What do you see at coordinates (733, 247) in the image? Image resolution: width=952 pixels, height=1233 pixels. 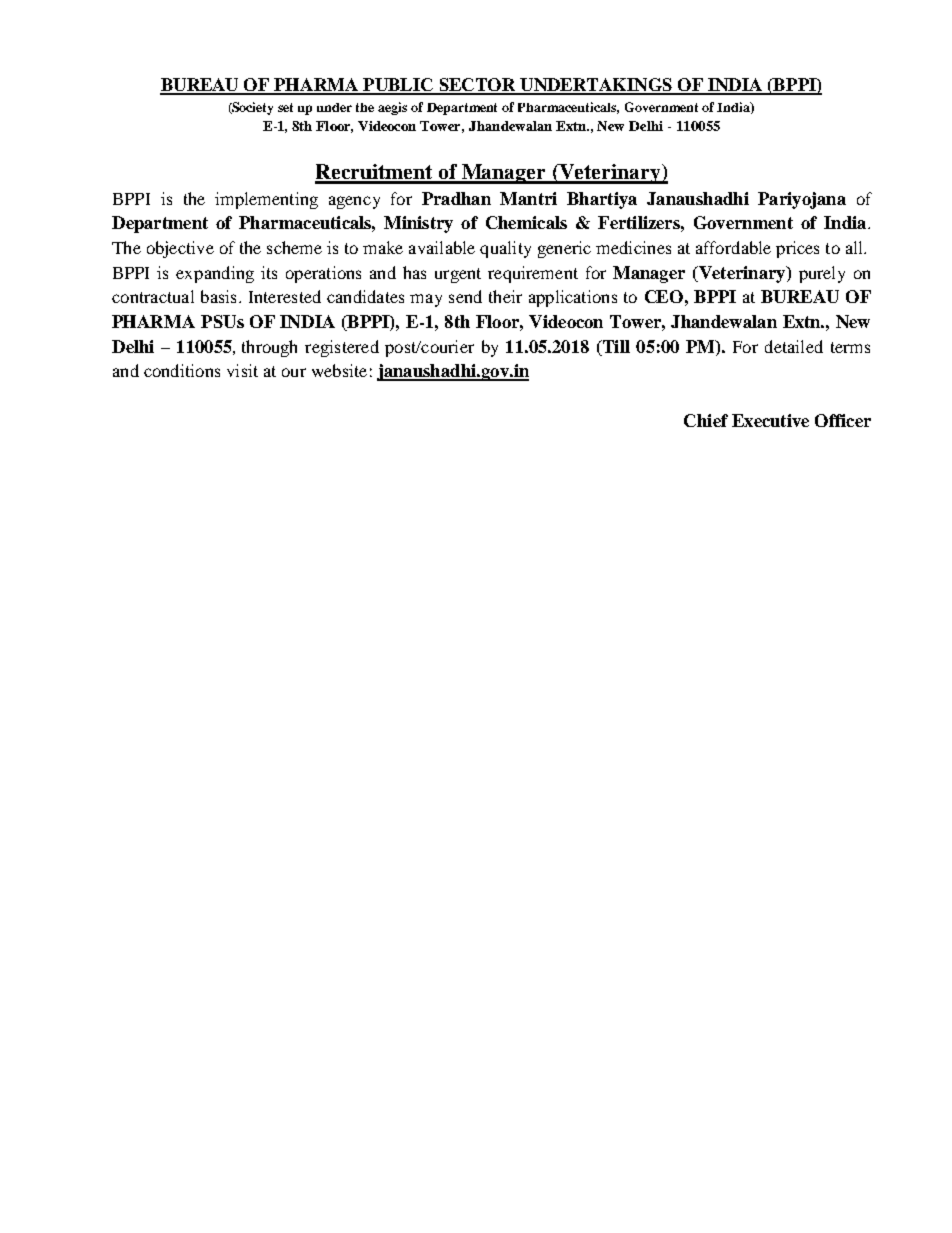 I see `affordable` at bounding box center [733, 247].
